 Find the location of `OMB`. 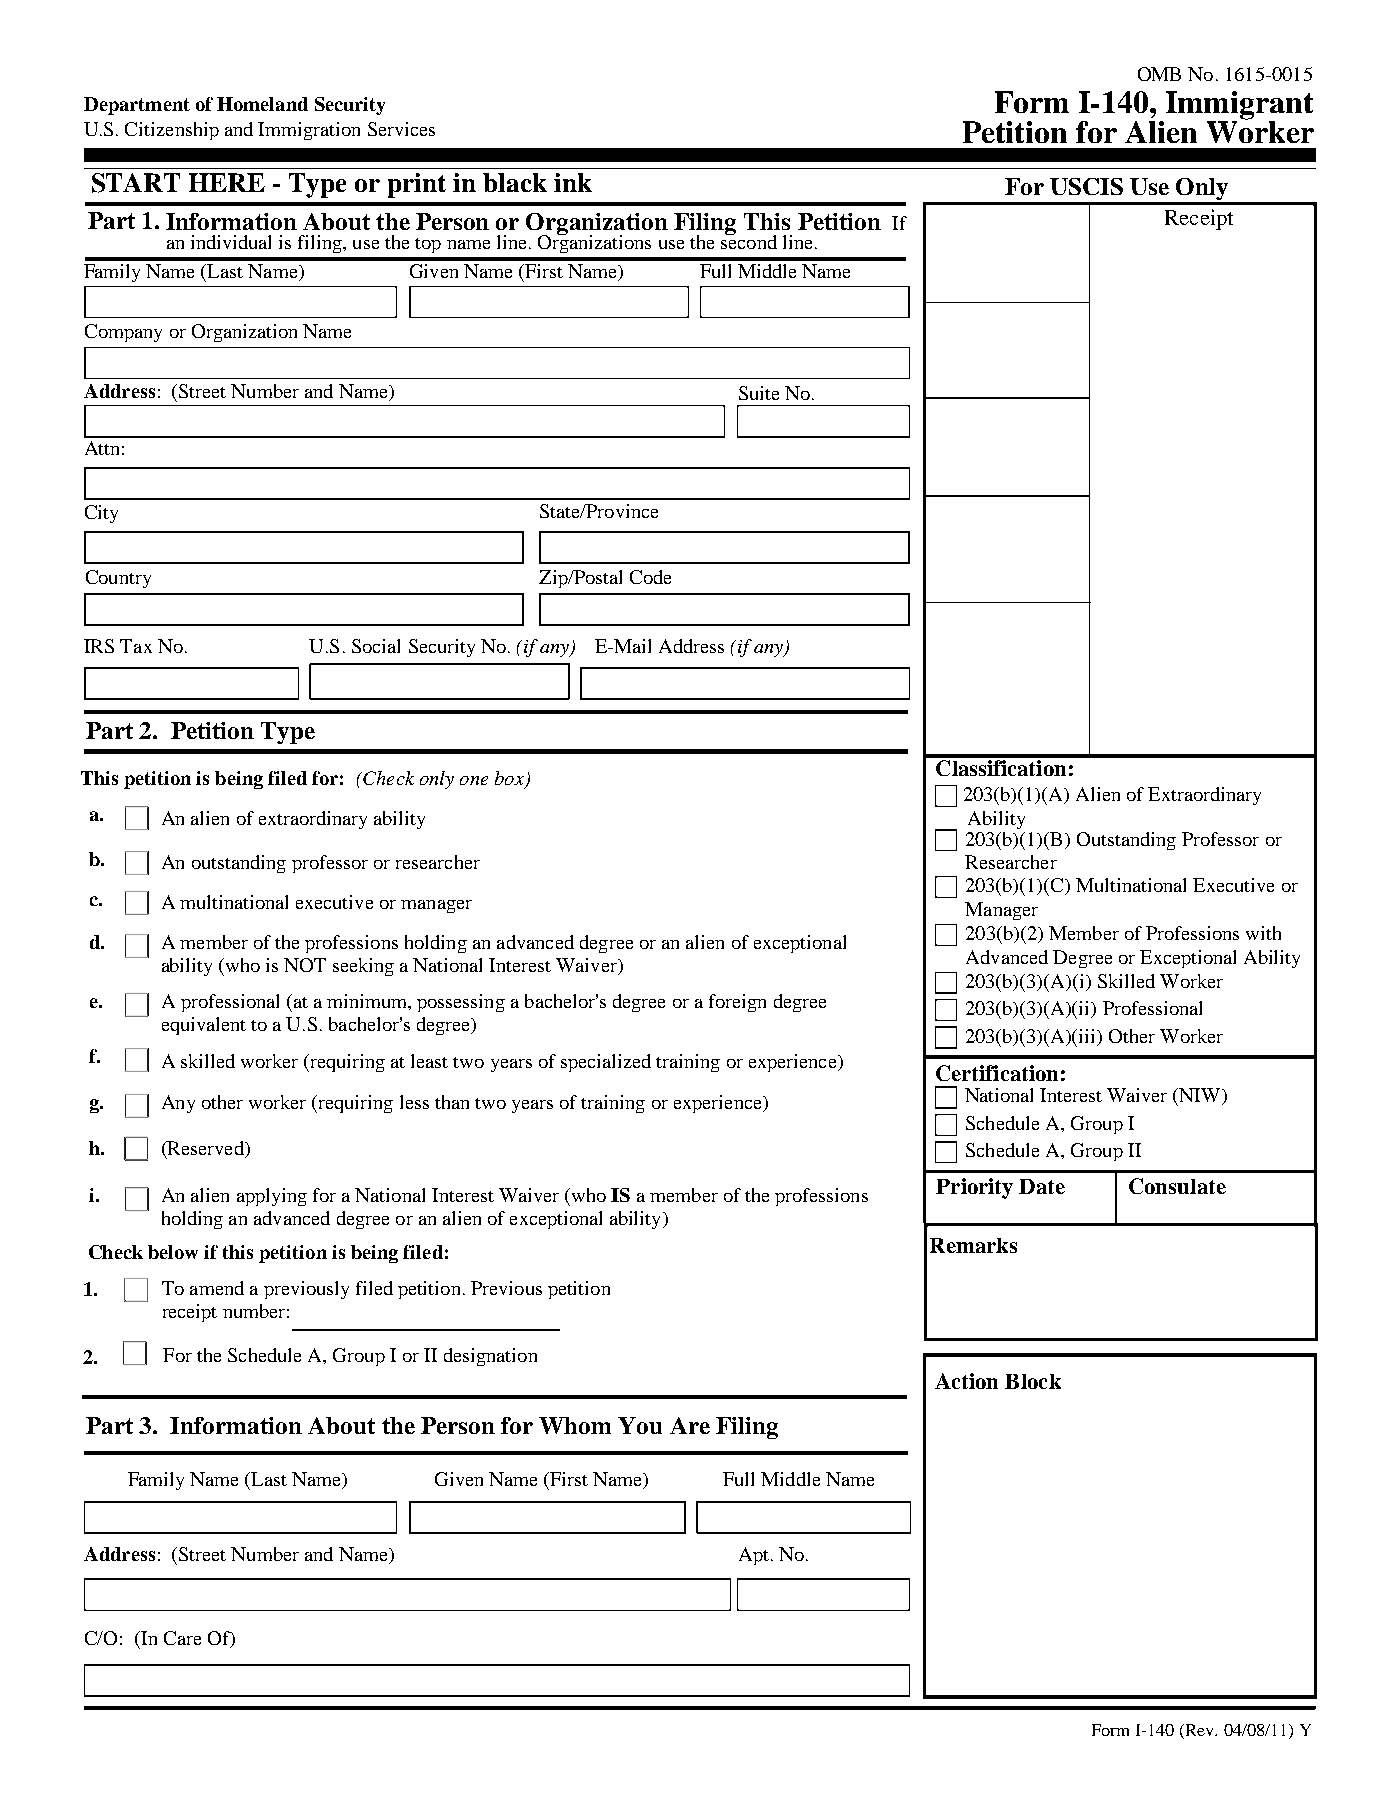

OMB is located at coordinates (1159, 74).
